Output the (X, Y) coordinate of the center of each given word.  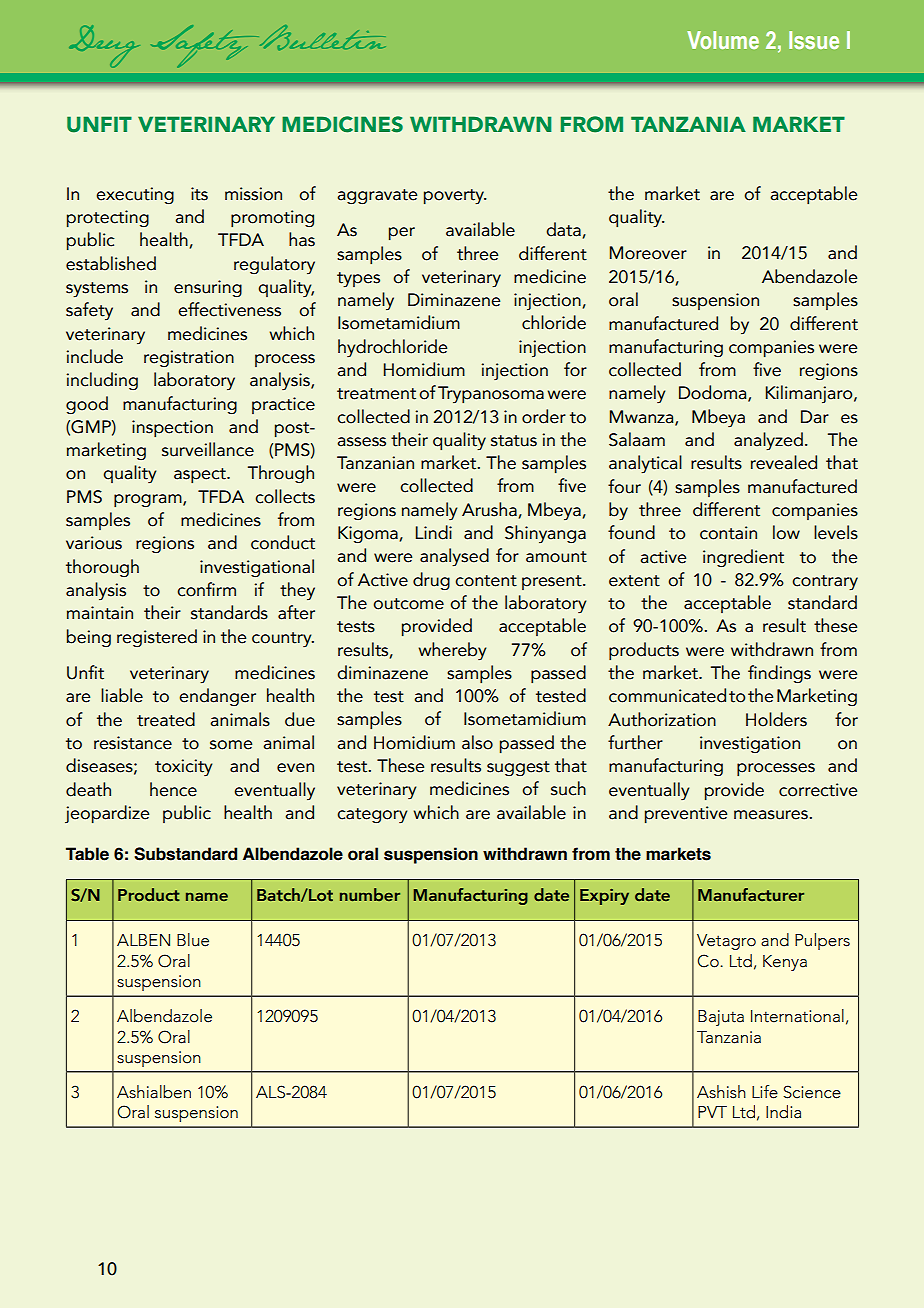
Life (765, 1092)
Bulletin (321, 38)
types (358, 280)
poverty (455, 197)
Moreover (648, 253)
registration (189, 358)
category (372, 815)
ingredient (743, 558)
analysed (454, 557)
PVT (712, 1112)
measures (772, 815)
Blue (193, 940)
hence (173, 789)
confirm (206, 589)
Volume (723, 40)
